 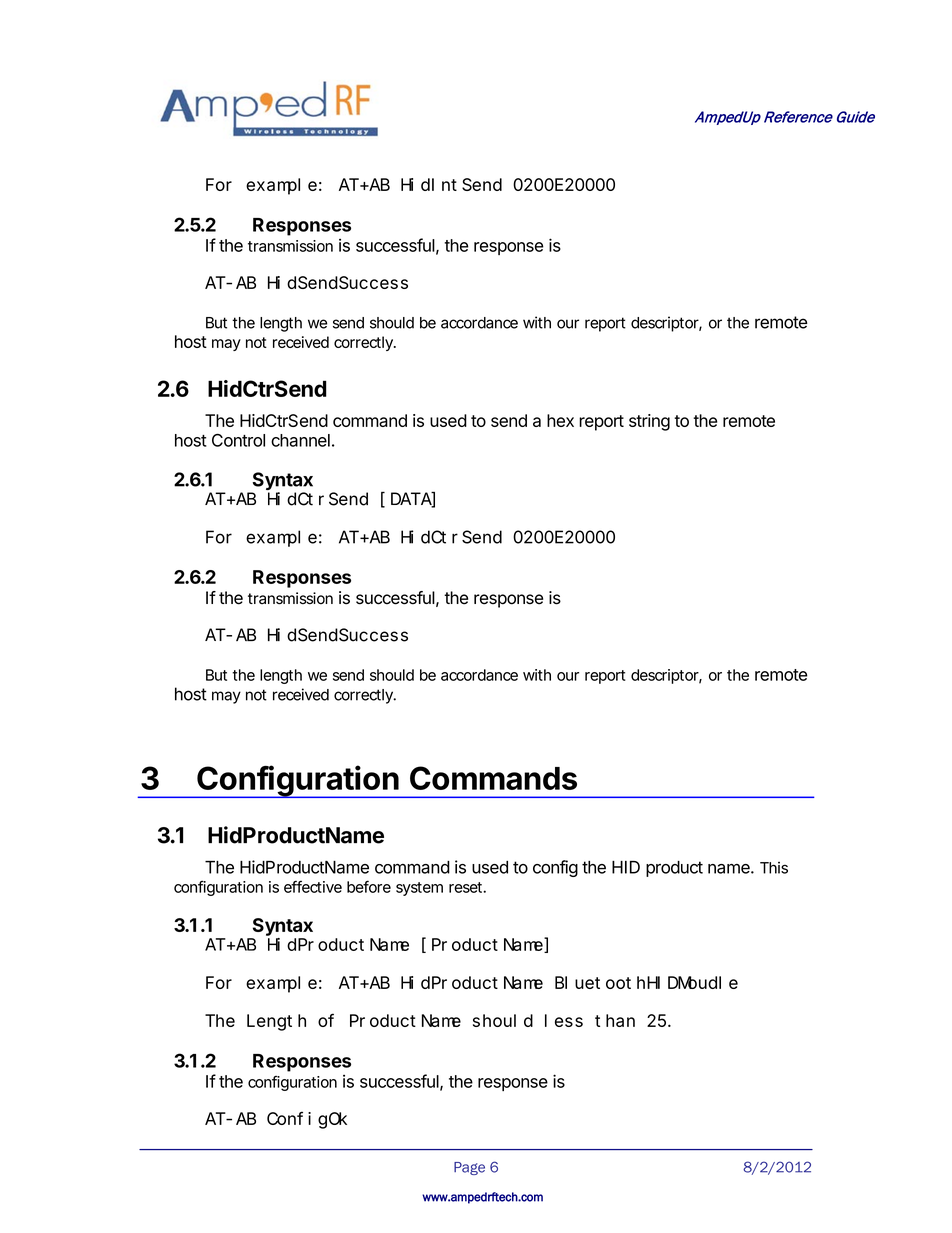 I want to click on reset, so click(x=467, y=887).
